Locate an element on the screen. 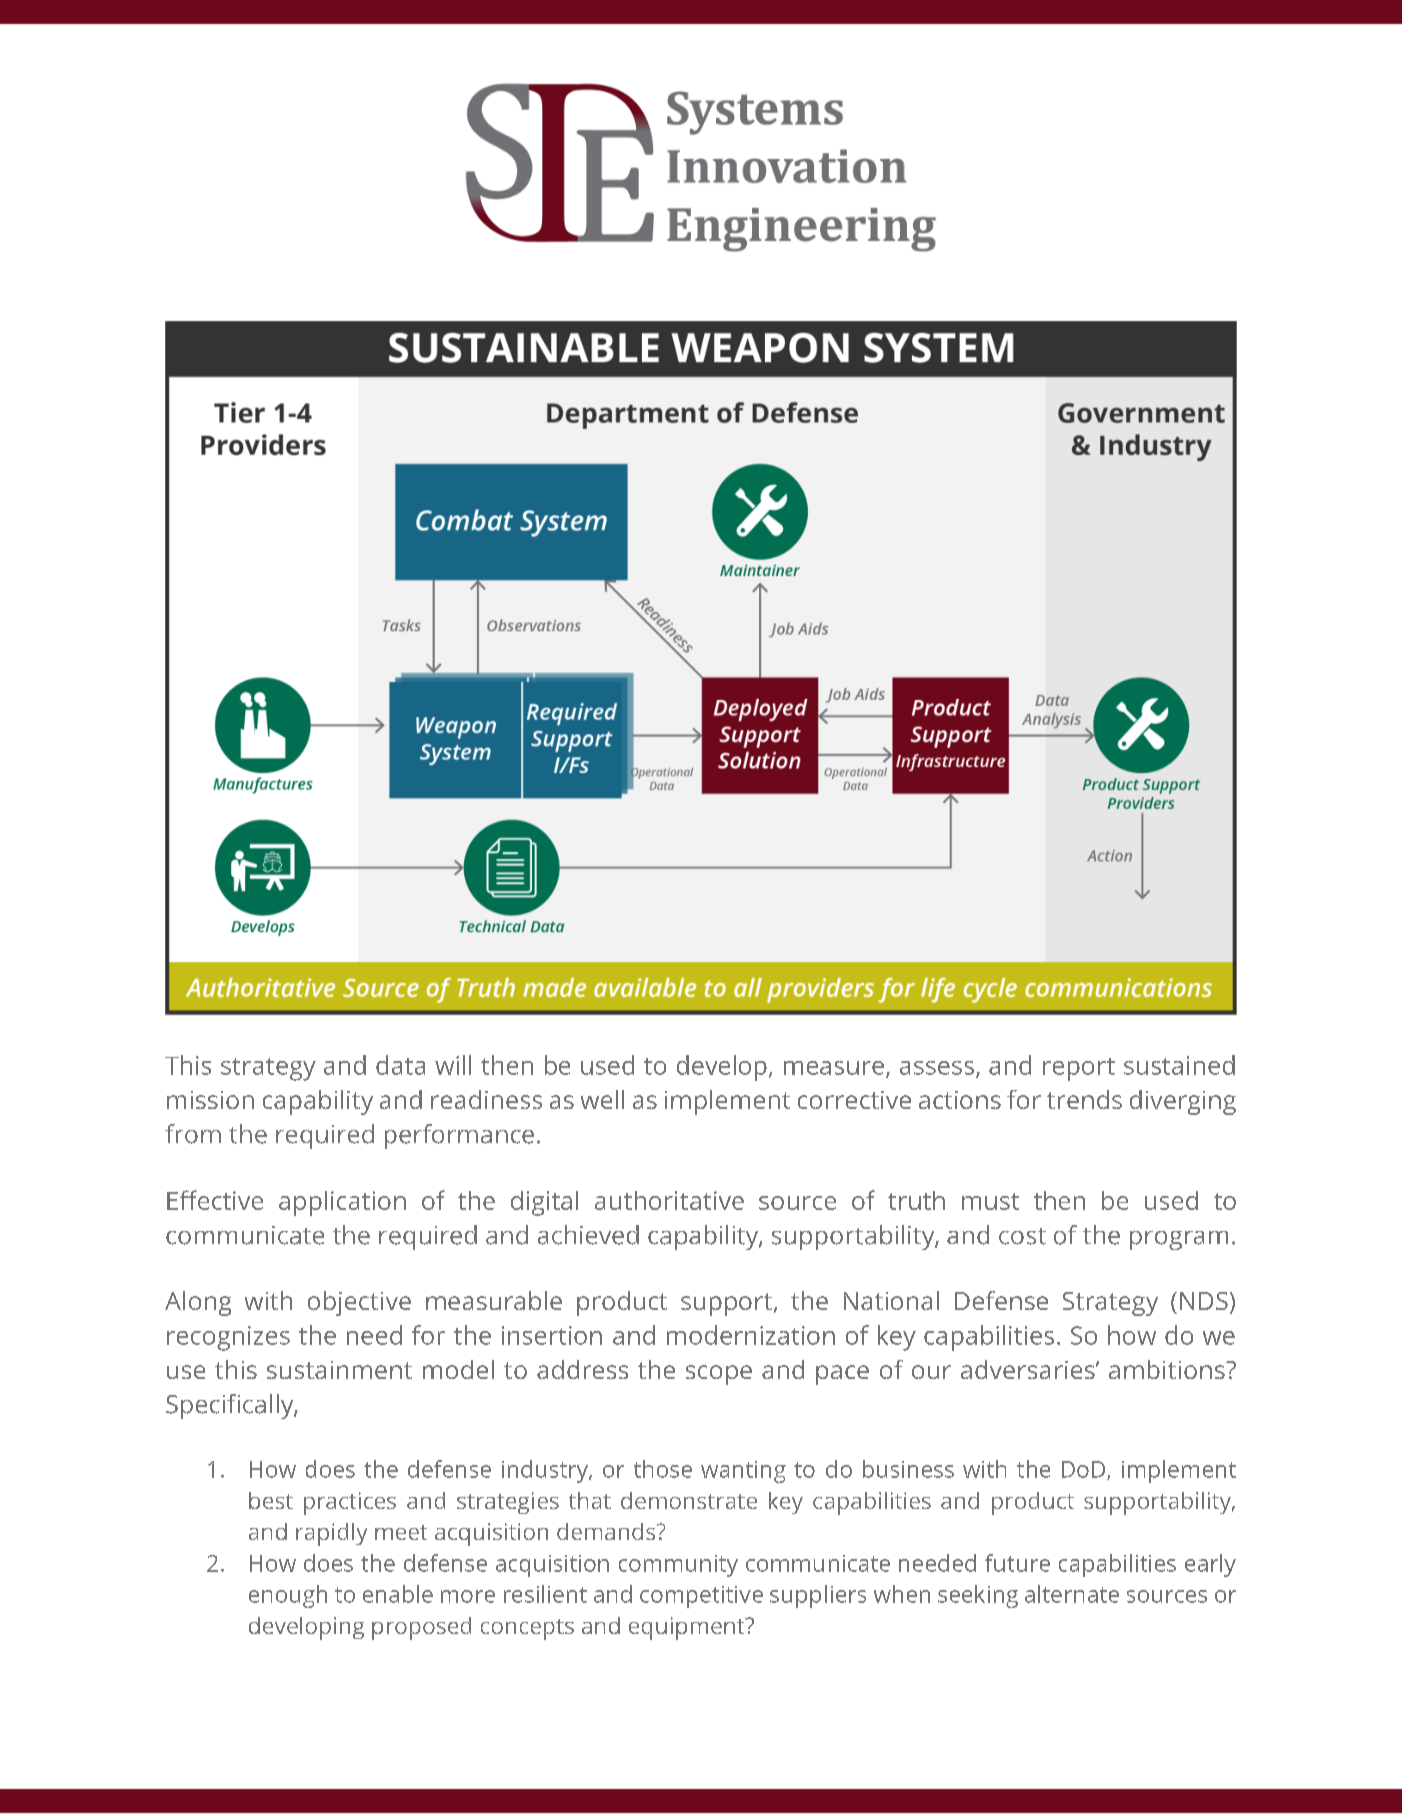  achieved is located at coordinates (588, 1235).
